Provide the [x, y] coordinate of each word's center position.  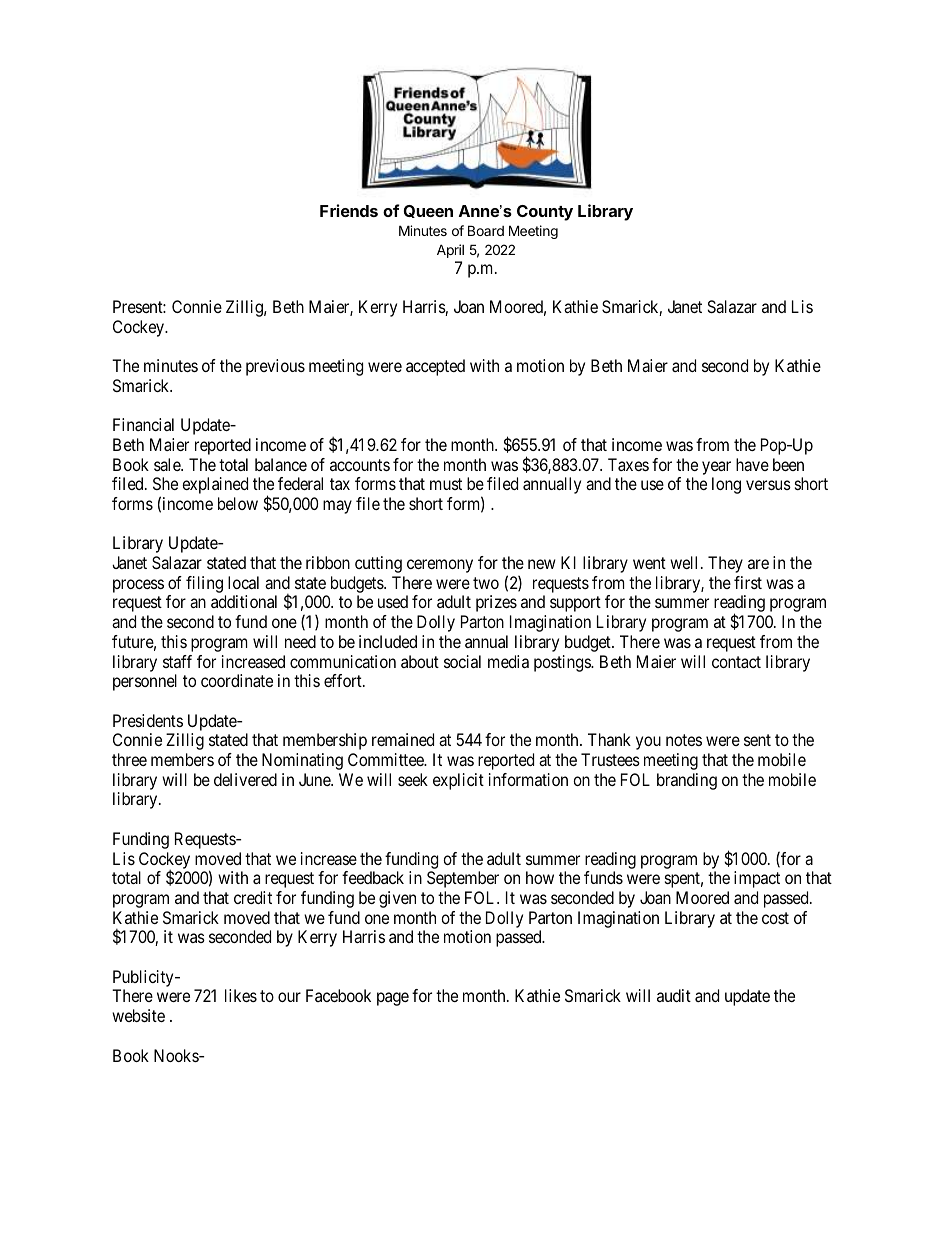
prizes [496, 603]
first [748, 582]
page [393, 999]
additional [244, 601]
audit [674, 995]
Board [486, 230]
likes [241, 995]
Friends [349, 210]
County [545, 213]
